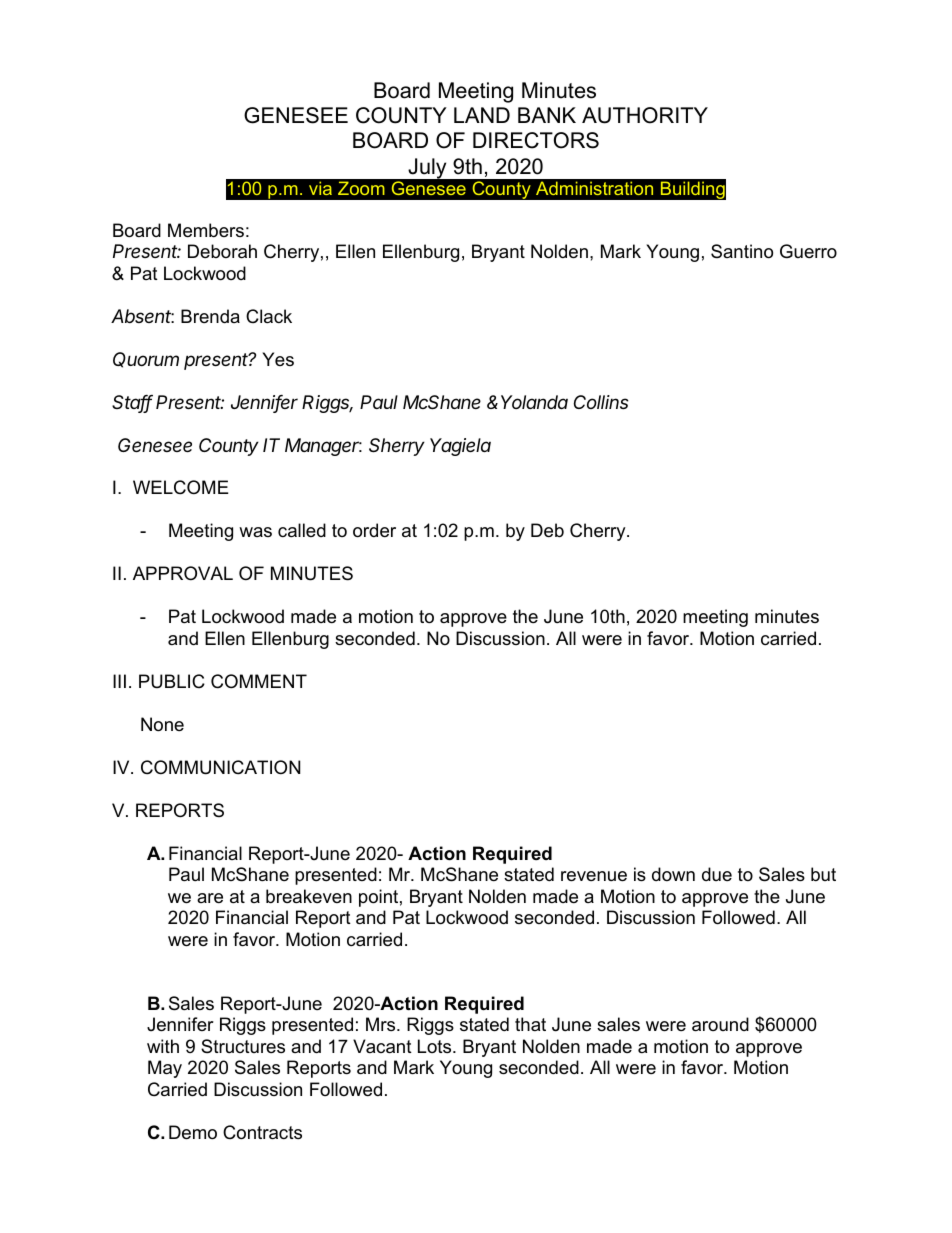 This screenshot has height=1233, width=952. What do you see at coordinates (374, 530) in the screenshot?
I see `order` at bounding box center [374, 530].
